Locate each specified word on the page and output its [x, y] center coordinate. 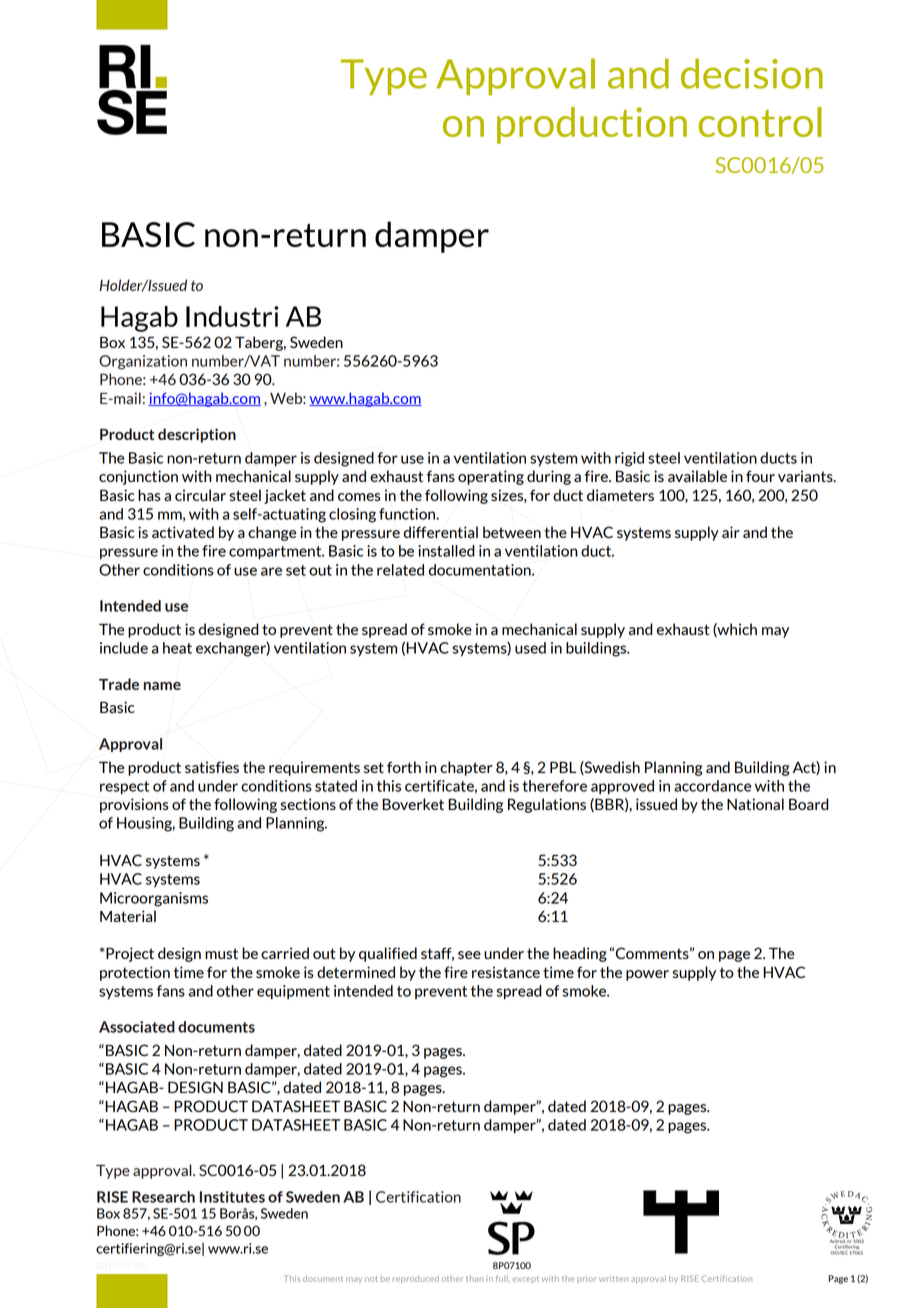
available [697, 476]
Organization [143, 362]
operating [491, 477]
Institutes [232, 1197]
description [197, 435]
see [469, 955]
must [221, 953]
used [530, 648]
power [647, 975]
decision [752, 73]
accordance [712, 786]
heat [177, 648]
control [760, 122]
